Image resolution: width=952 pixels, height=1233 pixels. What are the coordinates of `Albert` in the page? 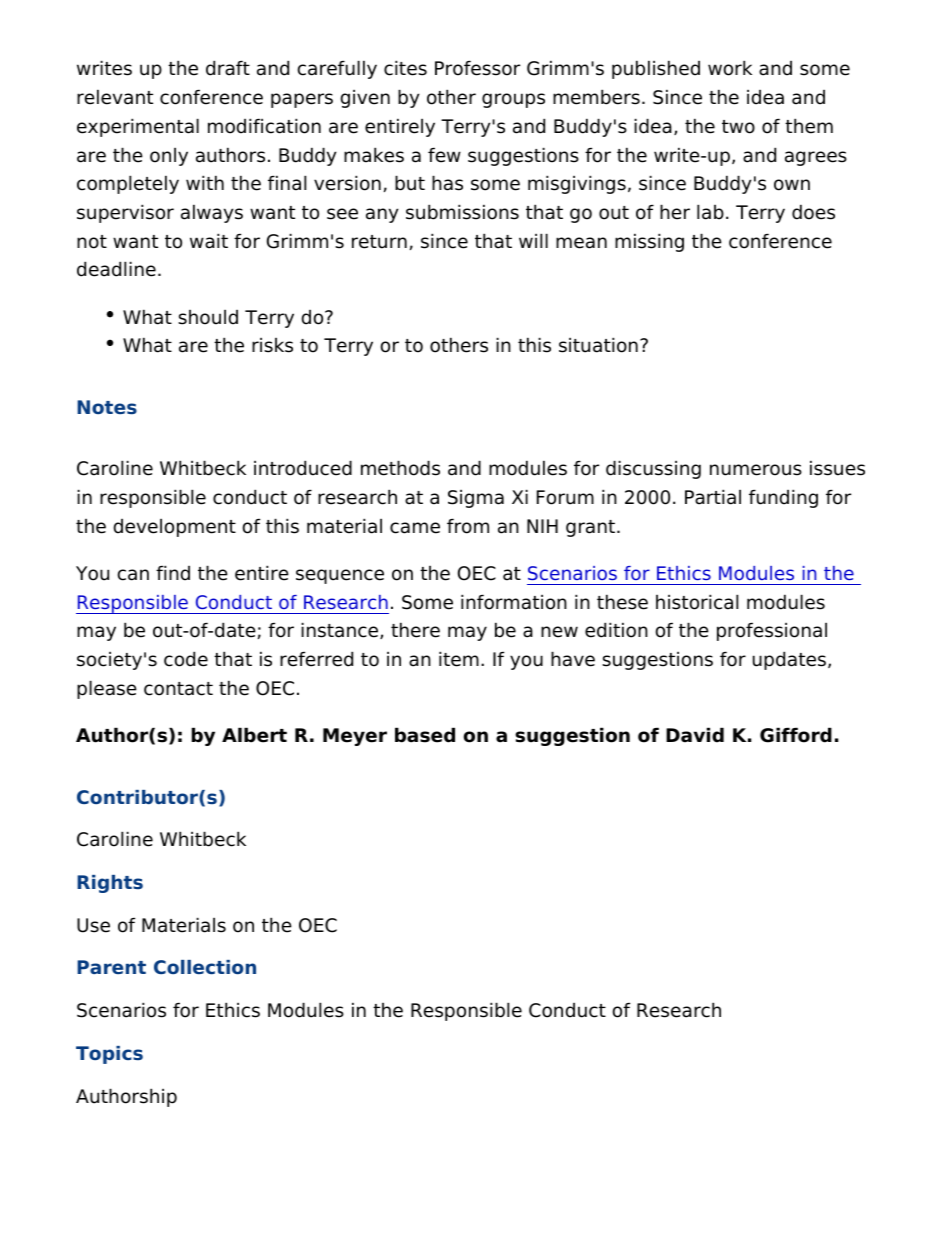 It's located at (254, 735).
